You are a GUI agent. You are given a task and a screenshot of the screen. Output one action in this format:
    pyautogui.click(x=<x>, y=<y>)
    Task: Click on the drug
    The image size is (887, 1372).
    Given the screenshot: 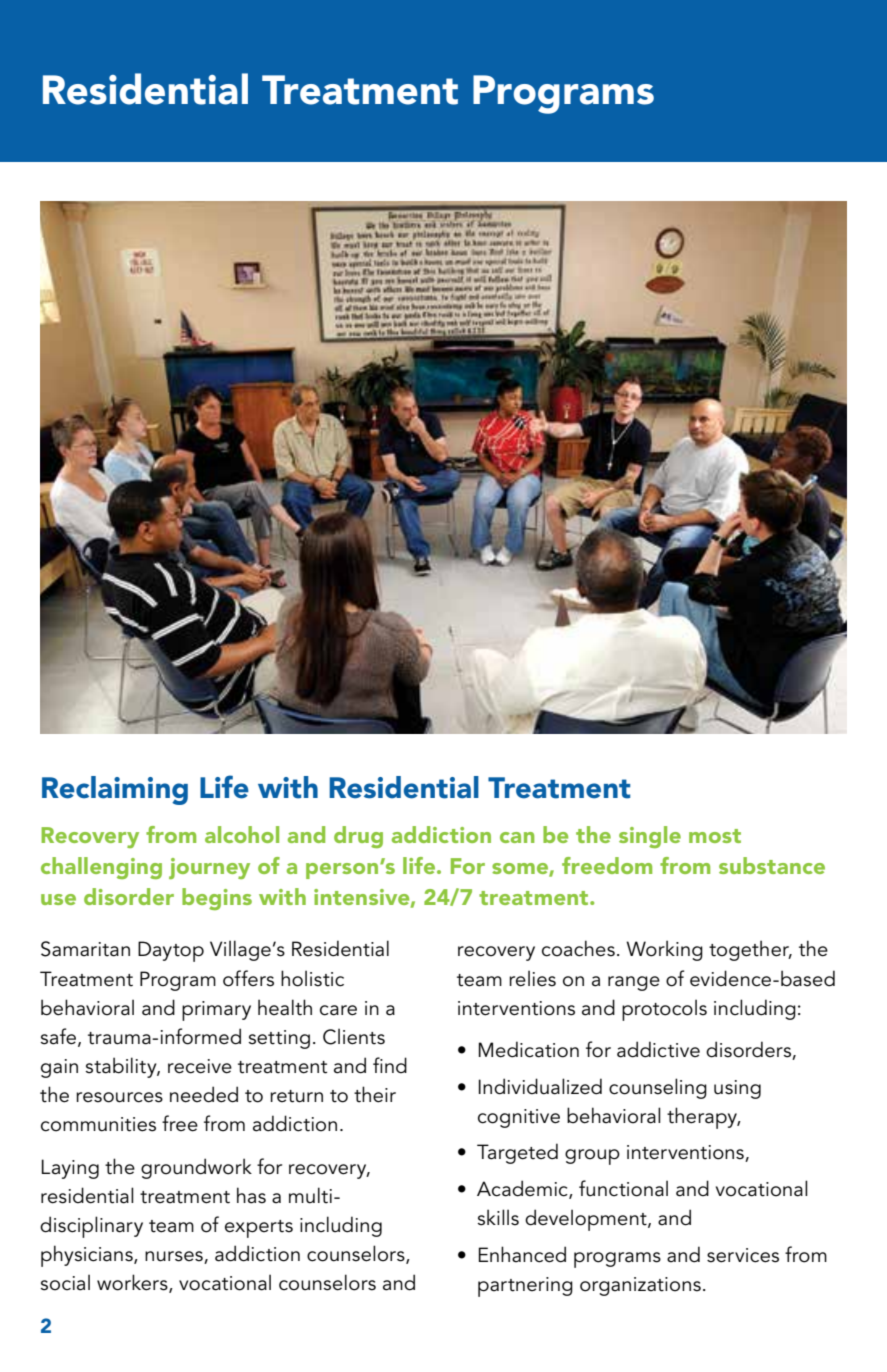 What is the action you would take?
    pyautogui.click(x=358, y=837)
